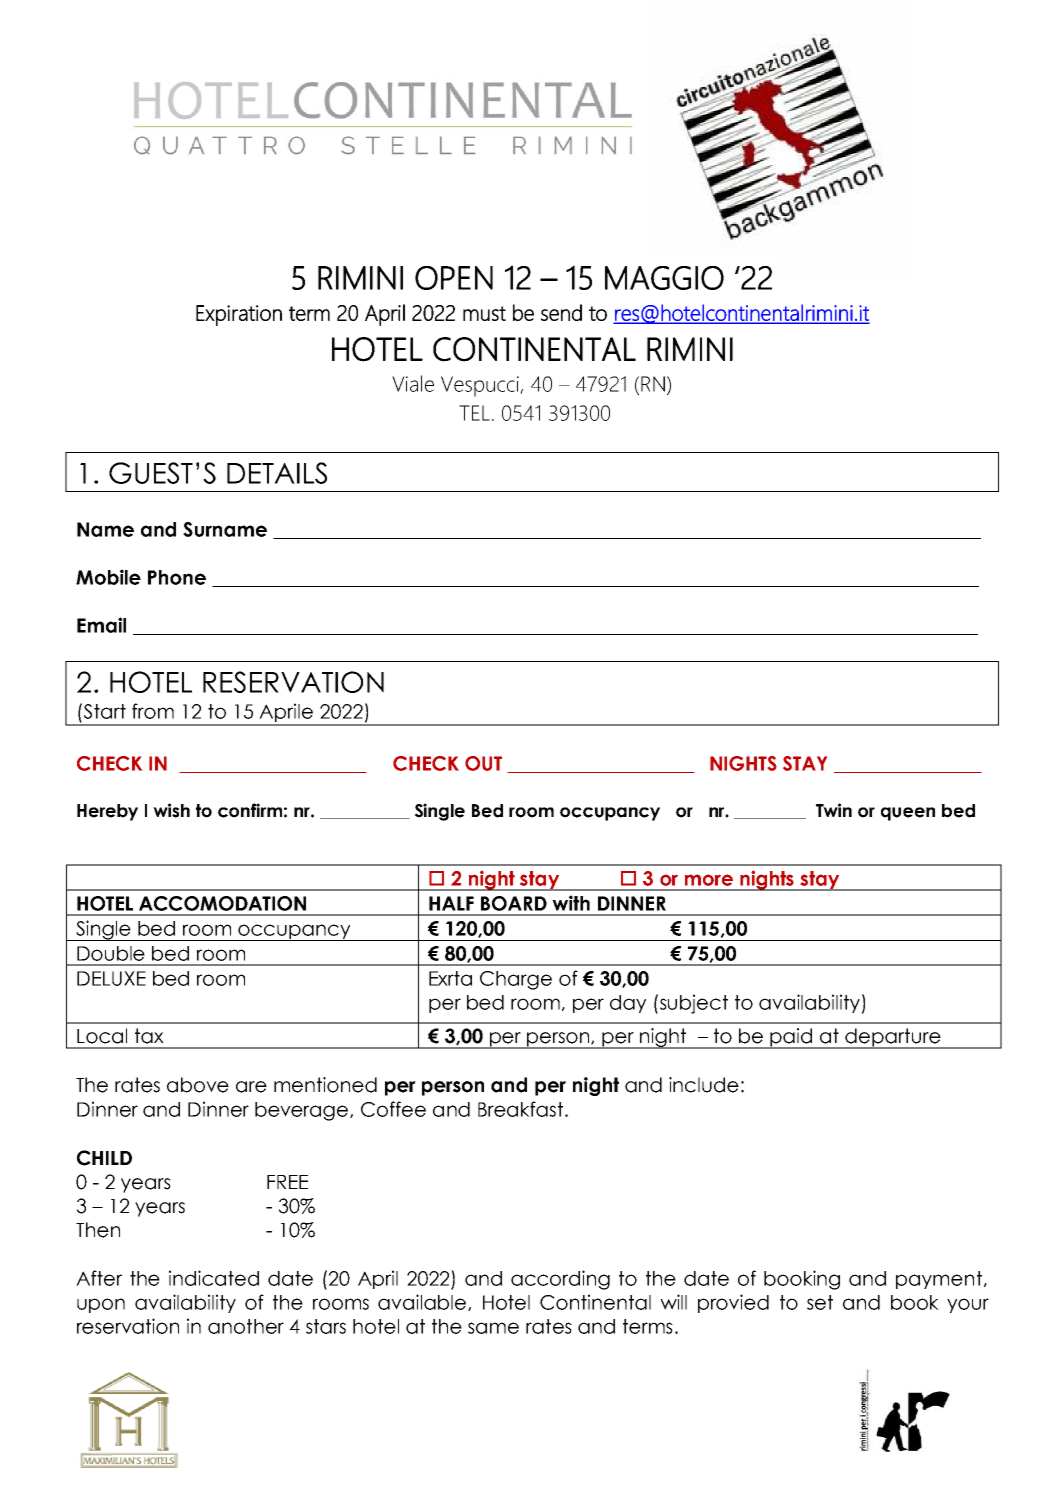 The height and width of the screenshot is (1505, 1064). What do you see at coordinates (101, 625) in the screenshot?
I see `Email` at bounding box center [101, 625].
